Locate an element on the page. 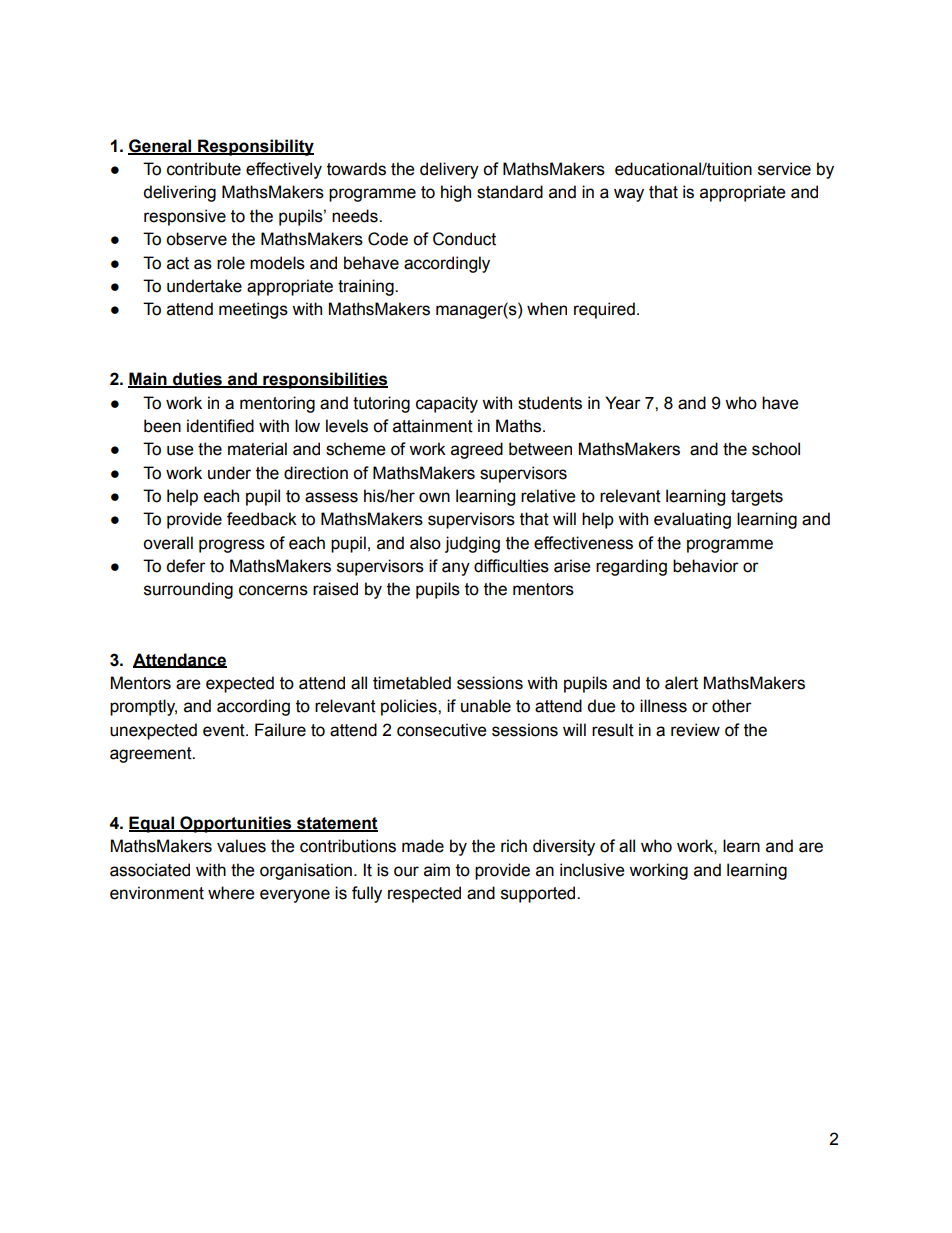  judging is located at coordinates (472, 544).
